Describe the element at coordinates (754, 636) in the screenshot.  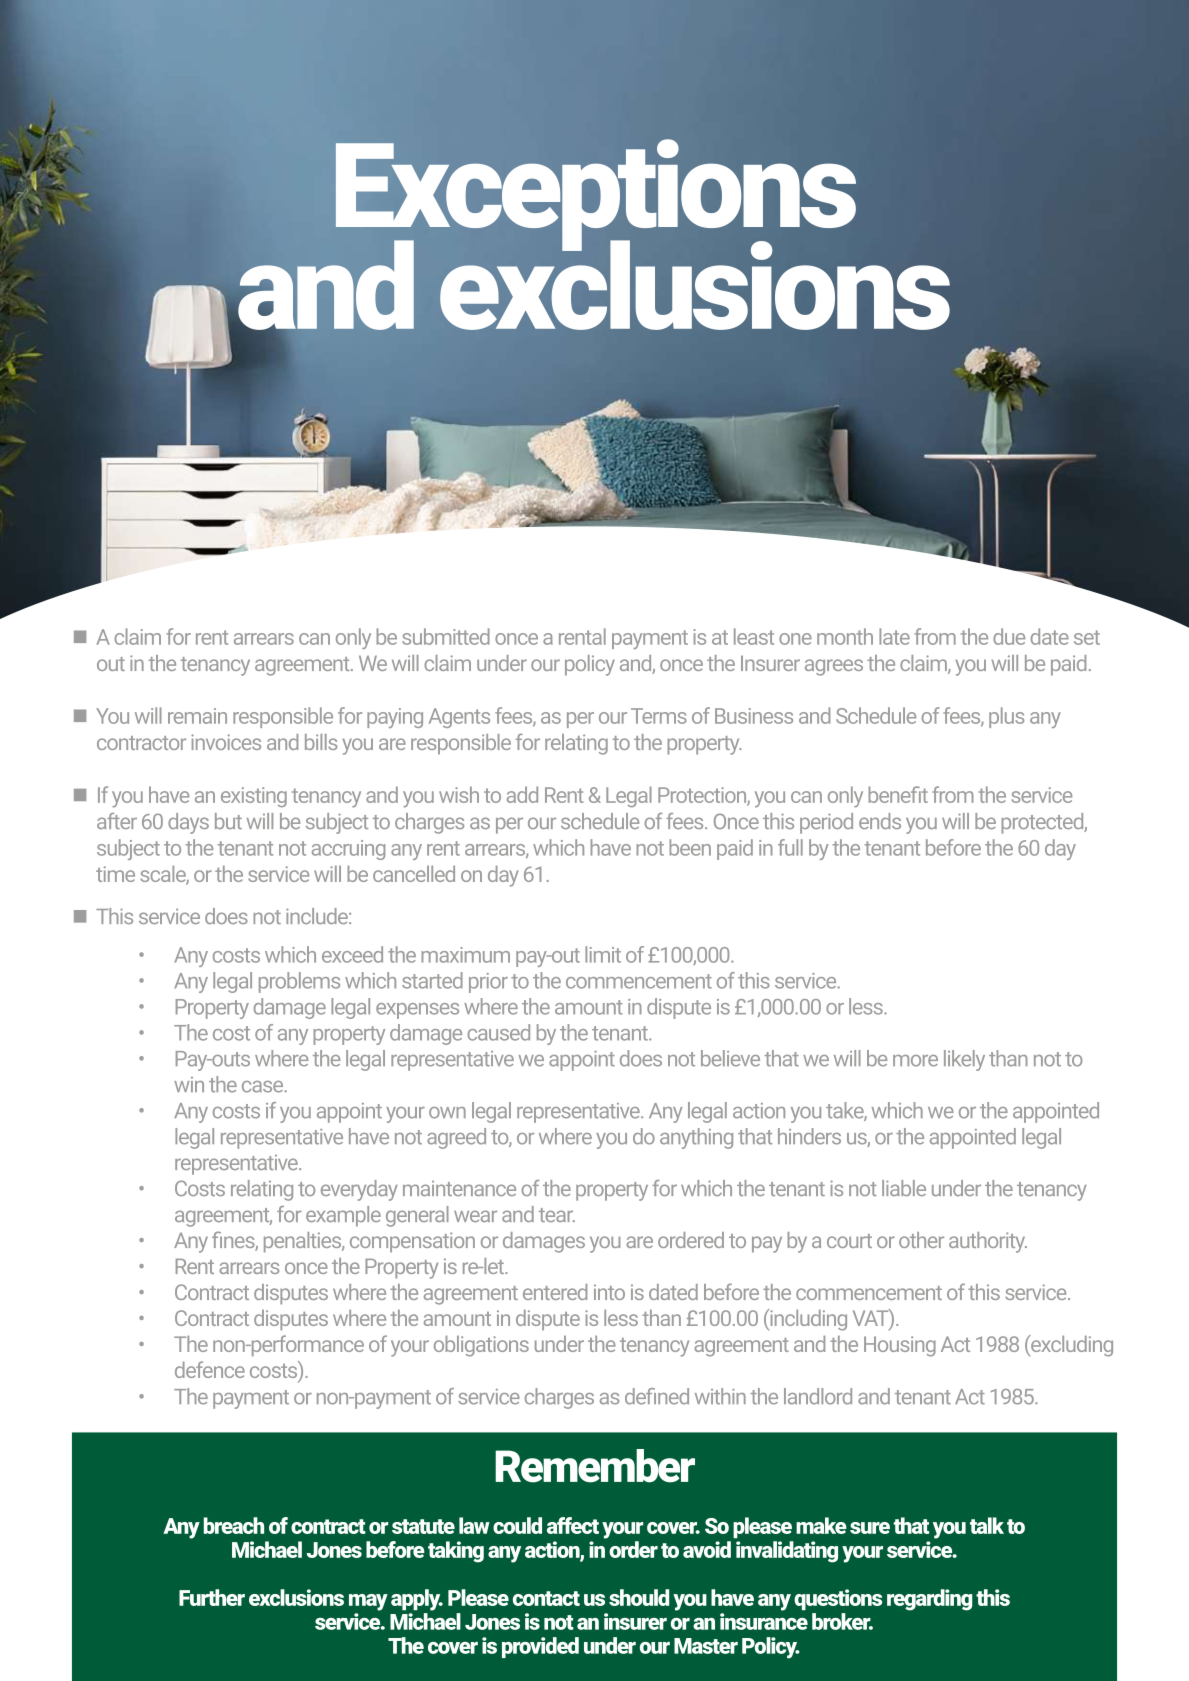
I see `least` at that location.
